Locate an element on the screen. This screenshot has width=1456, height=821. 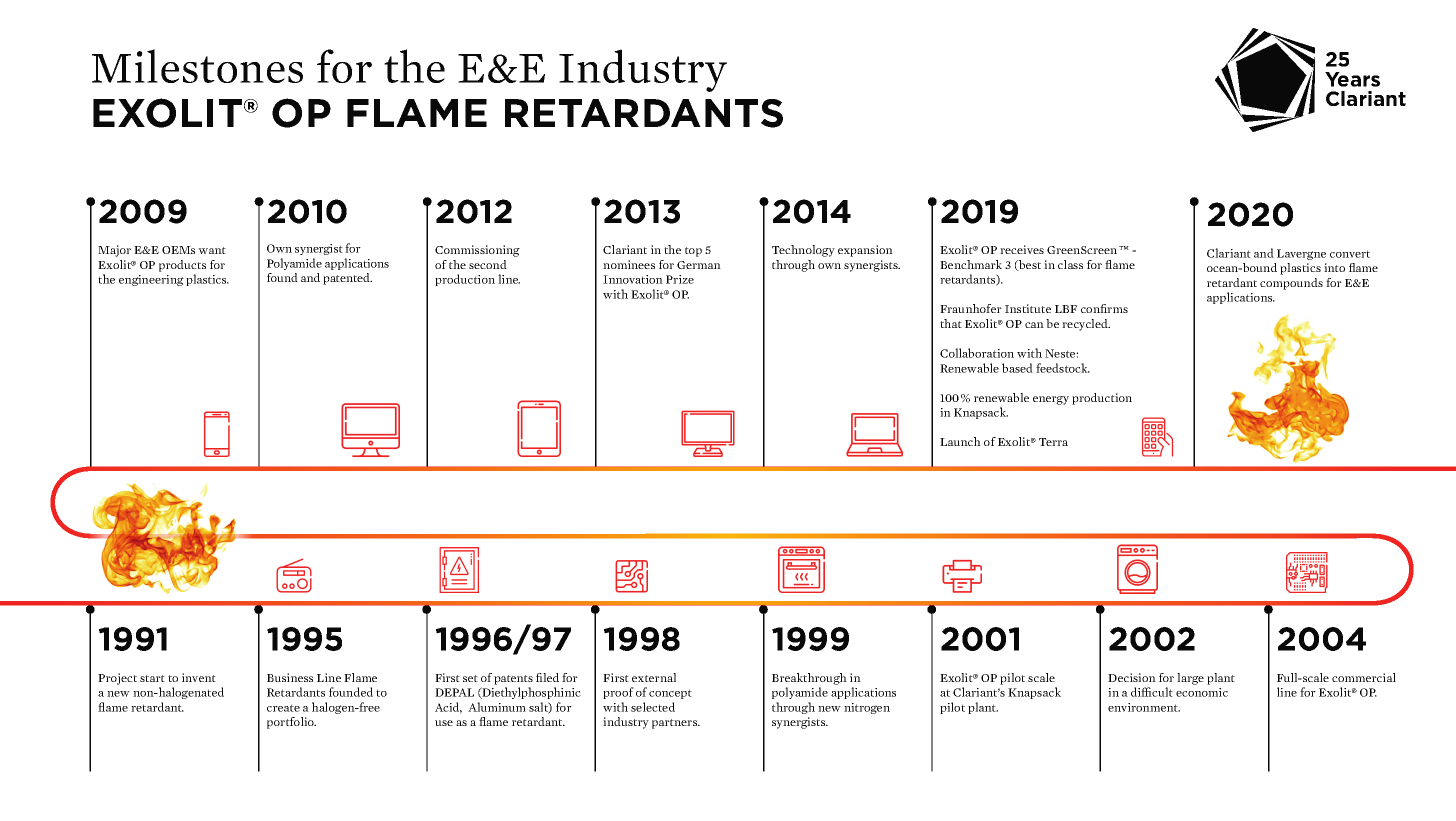
Years is located at coordinates (1352, 79).
